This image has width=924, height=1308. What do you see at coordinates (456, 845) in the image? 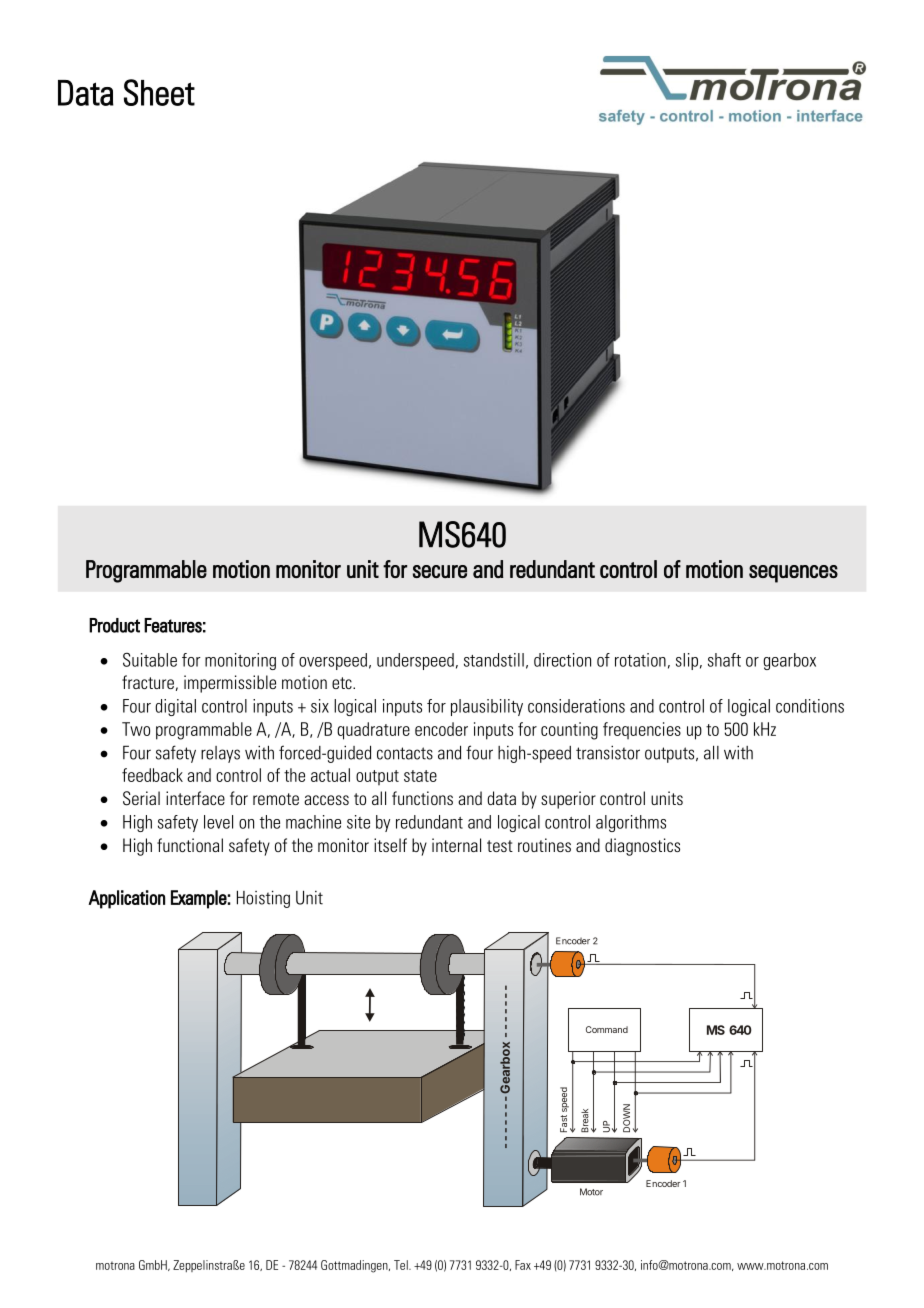
I see `internal` at bounding box center [456, 845].
